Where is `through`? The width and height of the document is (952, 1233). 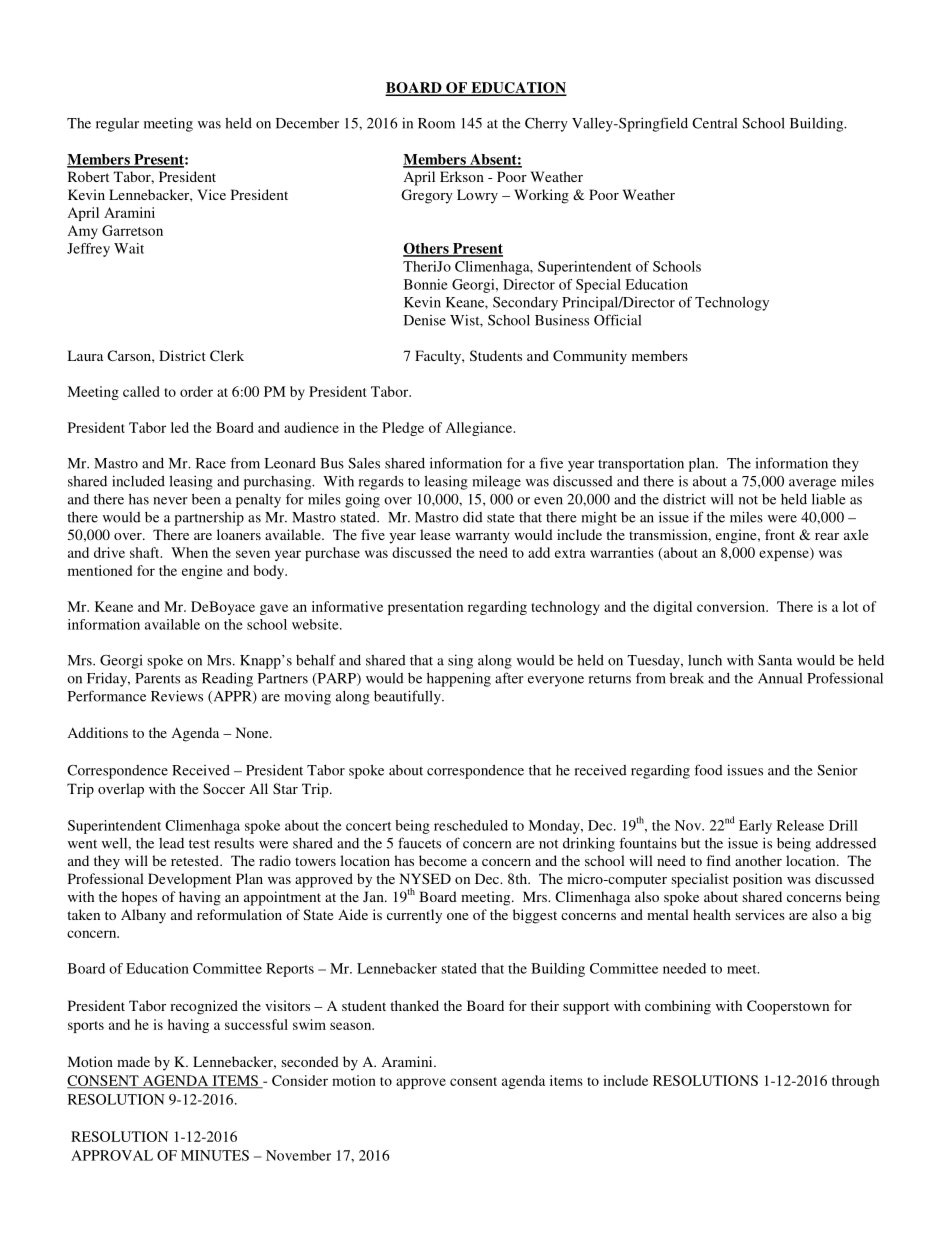
through is located at coordinates (855, 1082).
